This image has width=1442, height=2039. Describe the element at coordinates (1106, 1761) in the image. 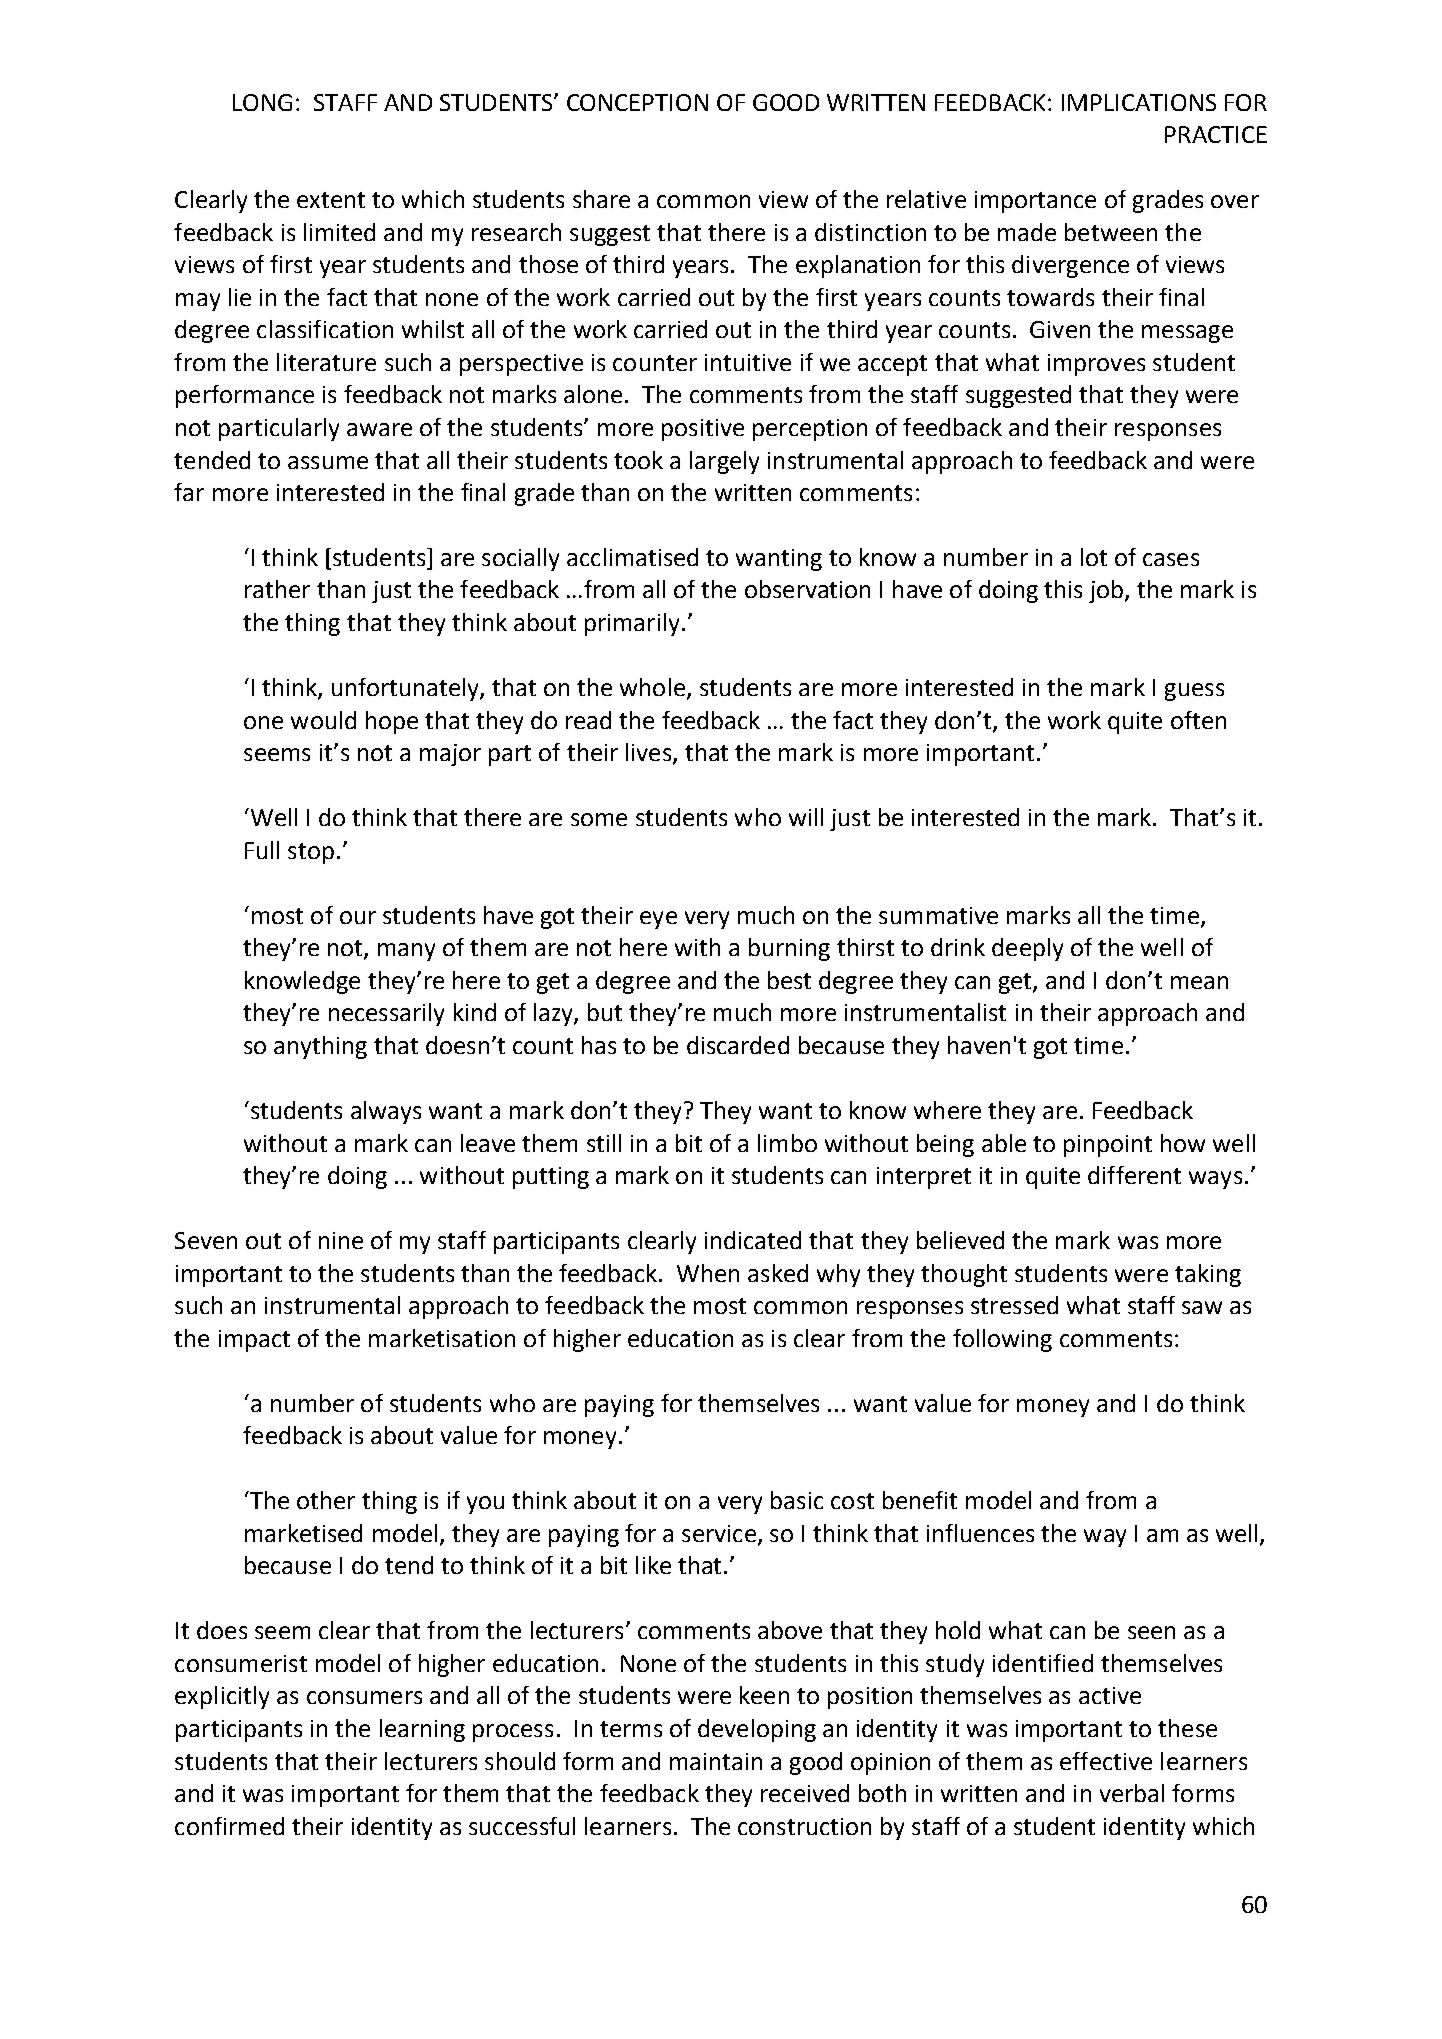

I see `effective` at that location.
